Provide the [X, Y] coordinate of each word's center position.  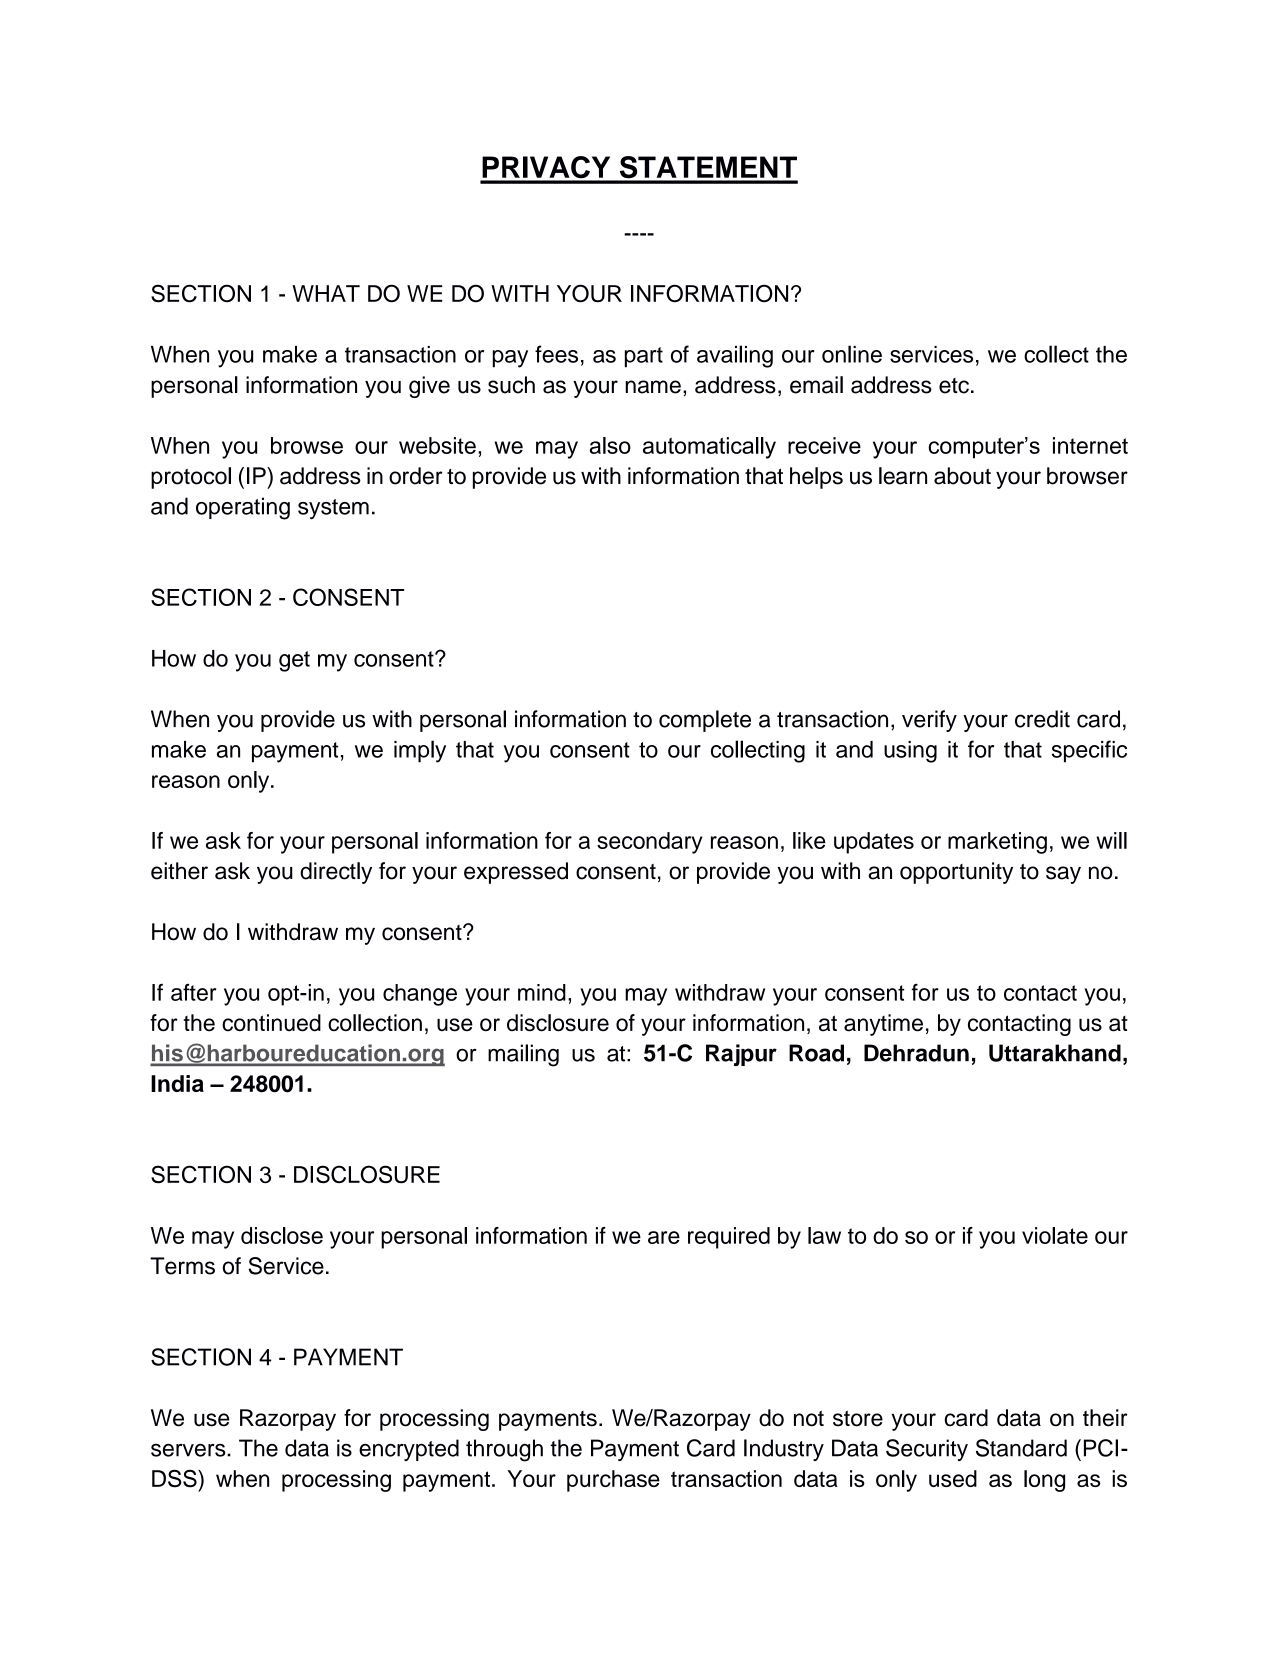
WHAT [326, 293]
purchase [613, 1481]
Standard [1021, 1448]
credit [1042, 719]
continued [271, 1023]
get [294, 661]
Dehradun [916, 1053]
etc [954, 386]
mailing [523, 1055]
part [644, 357]
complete [705, 721]
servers [189, 1450]
